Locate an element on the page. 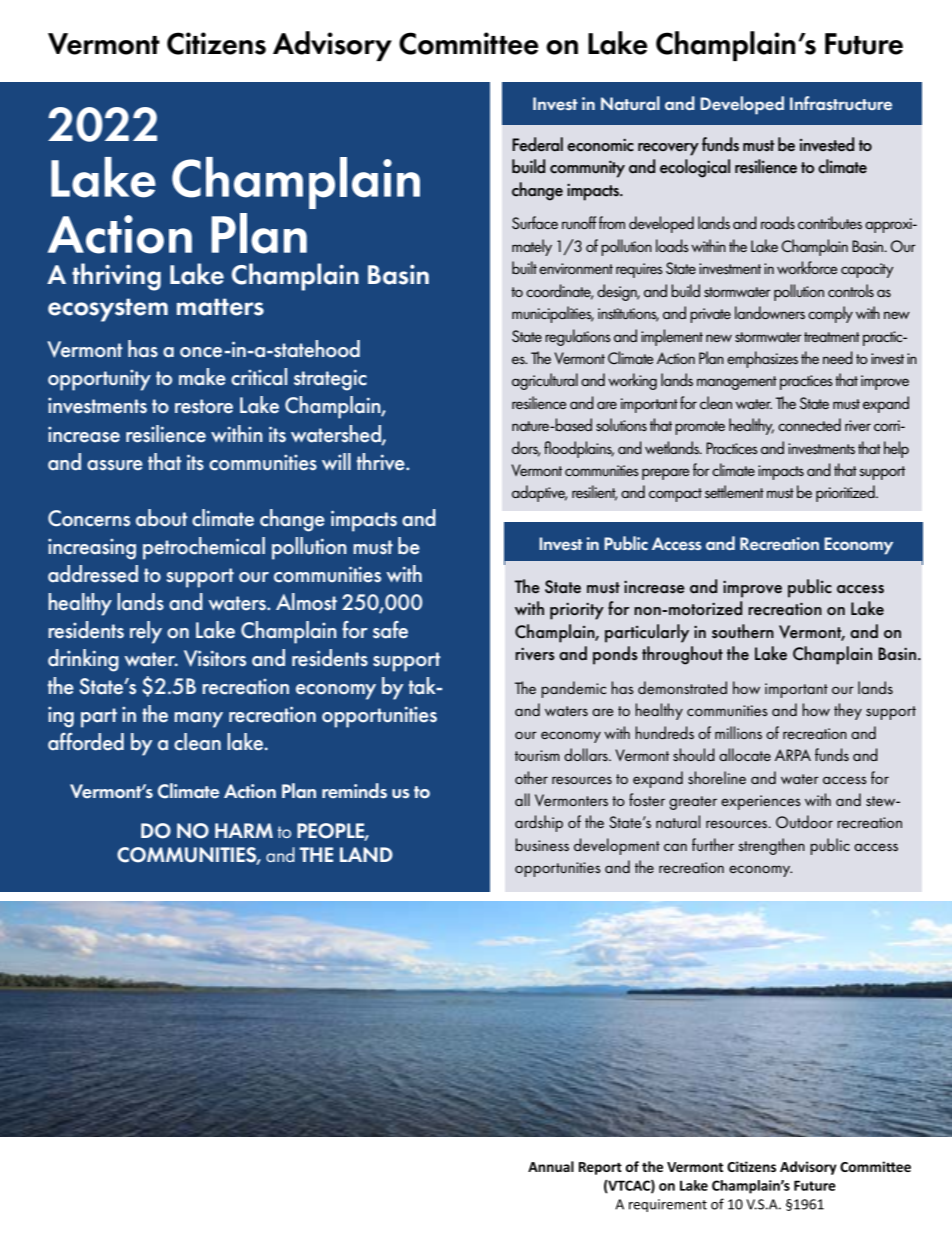  matters is located at coordinates (220, 307).
